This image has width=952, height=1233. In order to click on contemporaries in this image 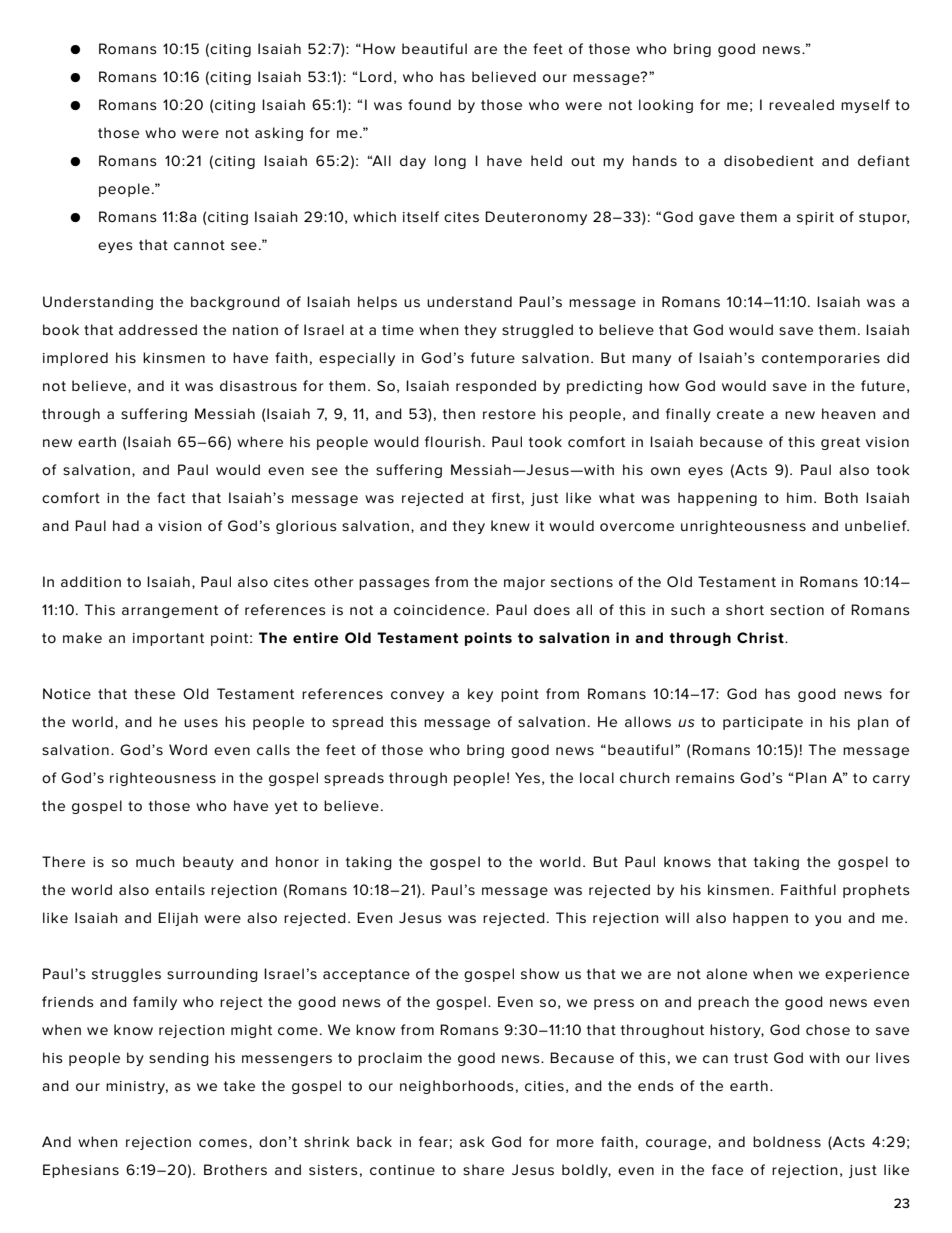, I will do `click(821, 359)`.
